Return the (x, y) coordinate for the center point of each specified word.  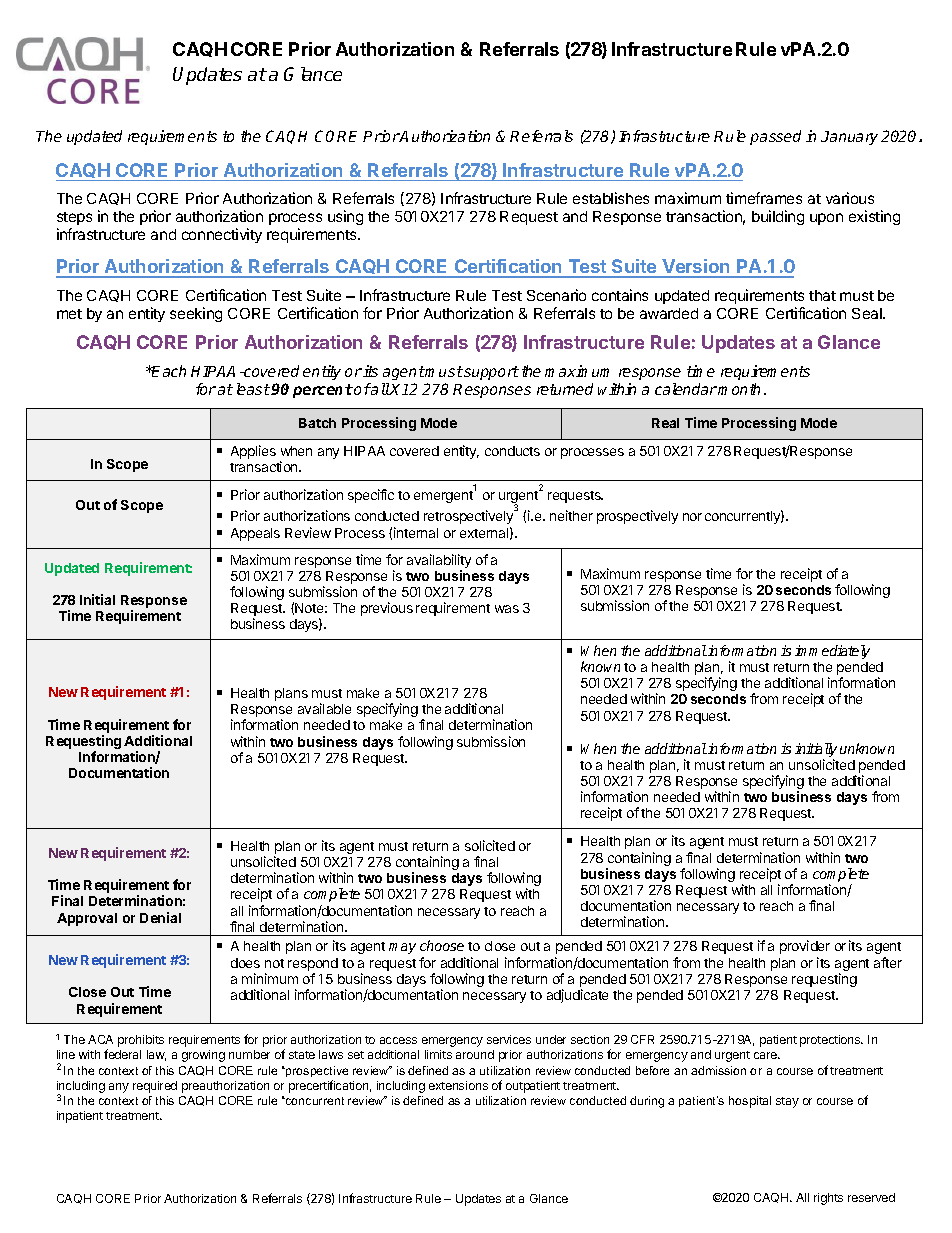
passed (775, 137)
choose (442, 945)
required (155, 1087)
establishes (611, 198)
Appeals (255, 534)
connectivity (222, 235)
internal (416, 532)
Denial (160, 917)
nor (692, 517)
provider (805, 947)
